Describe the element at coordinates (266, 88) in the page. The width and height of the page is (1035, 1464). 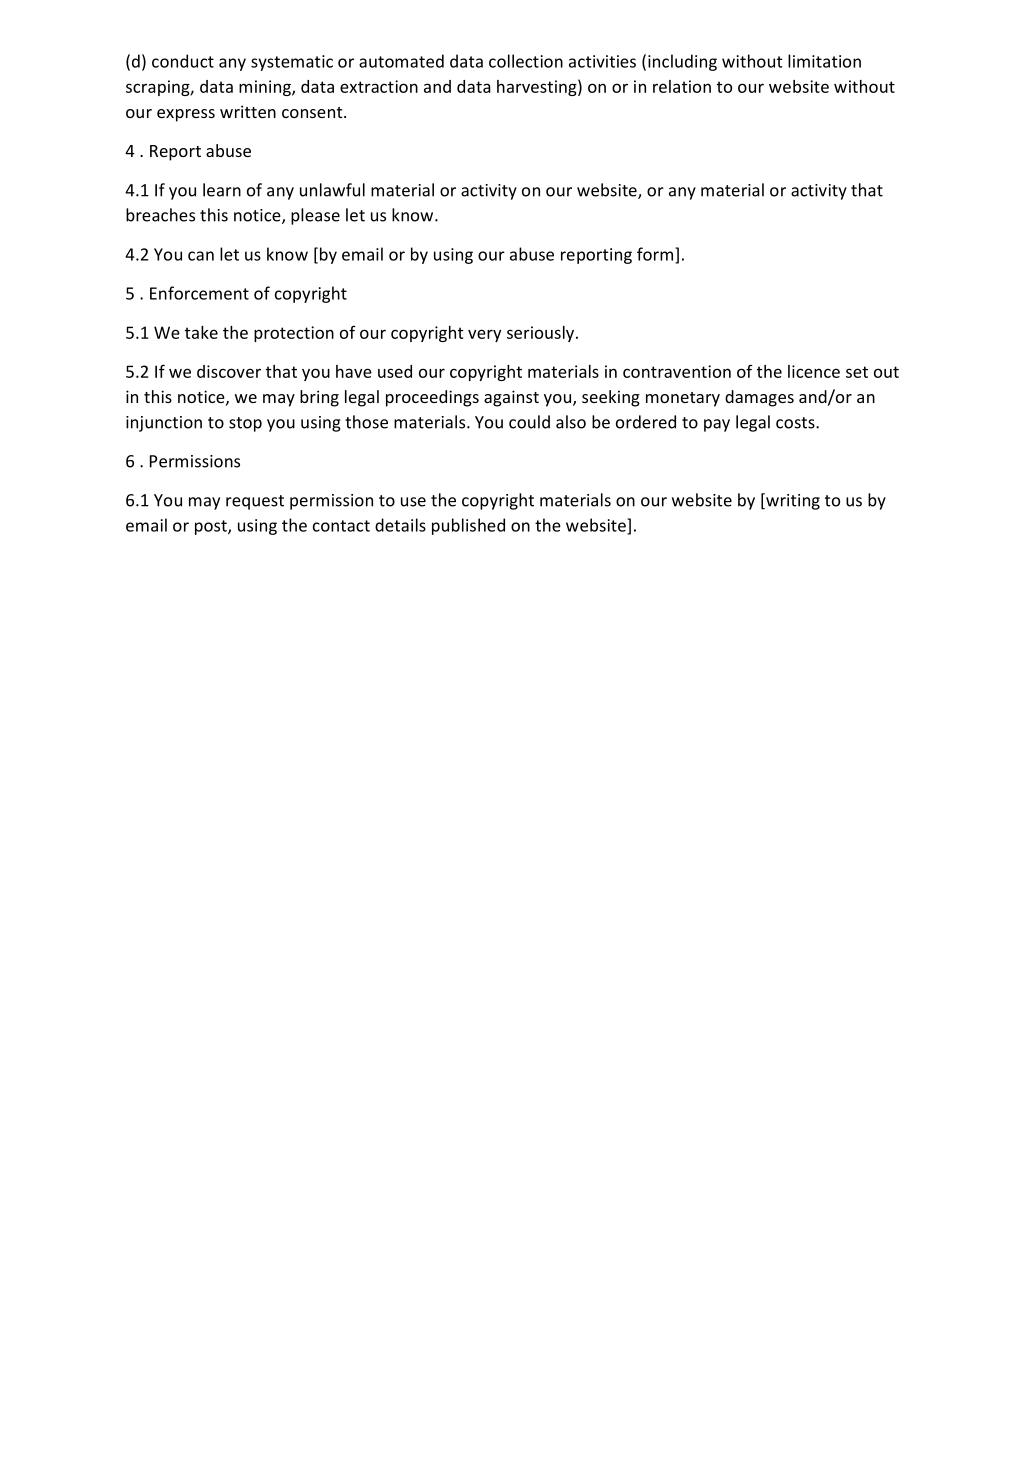
I see `mining` at that location.
